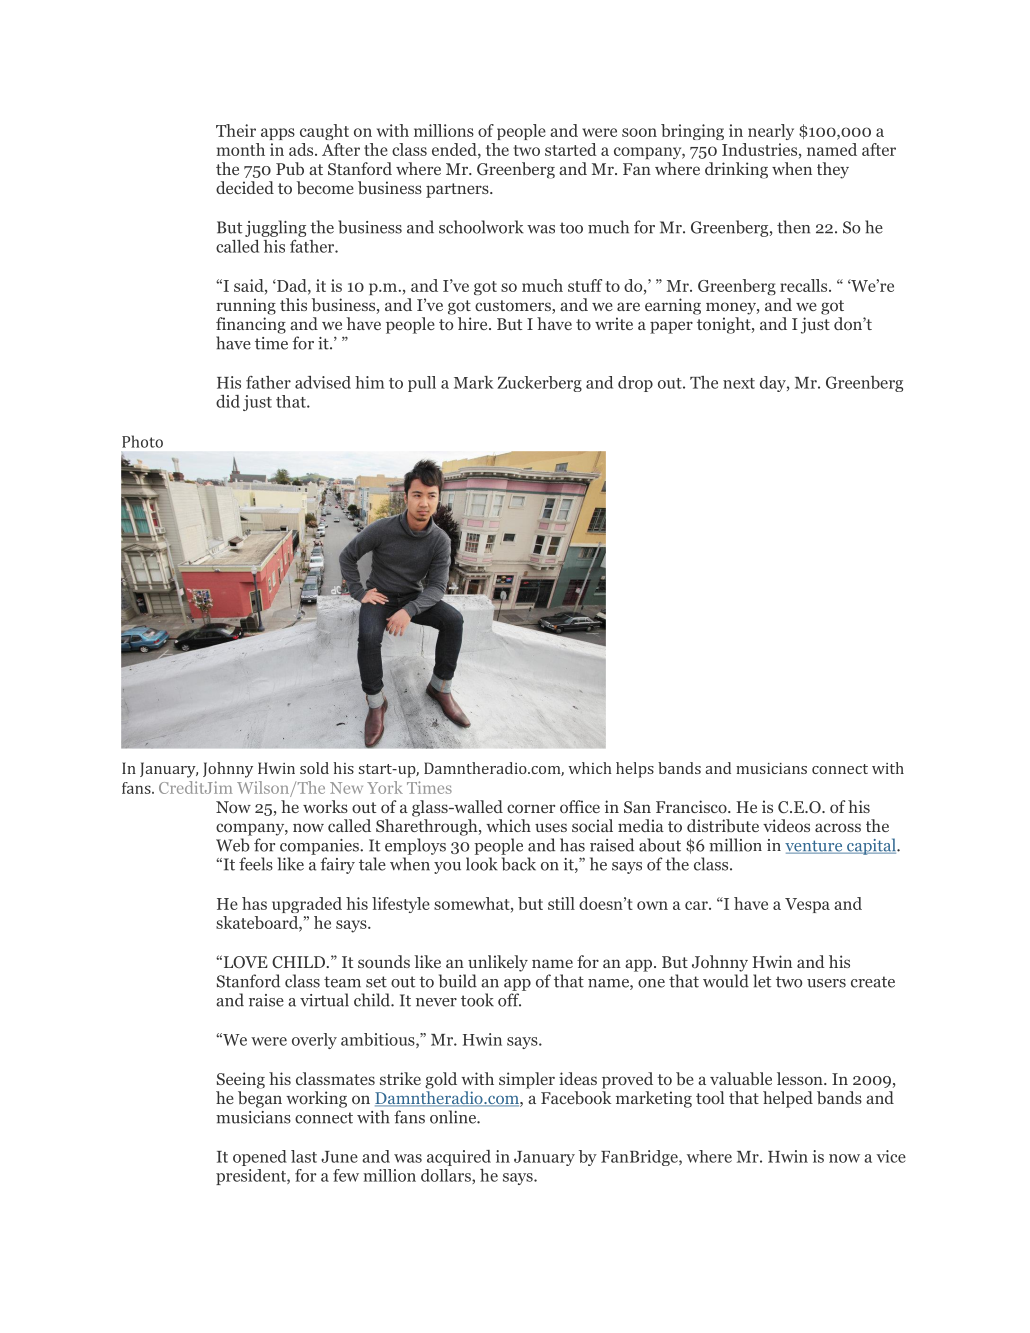 This image has width=1030, height=1333. Describe the element at coordinates (233, 845) in the image. I see `Web` at that location.
